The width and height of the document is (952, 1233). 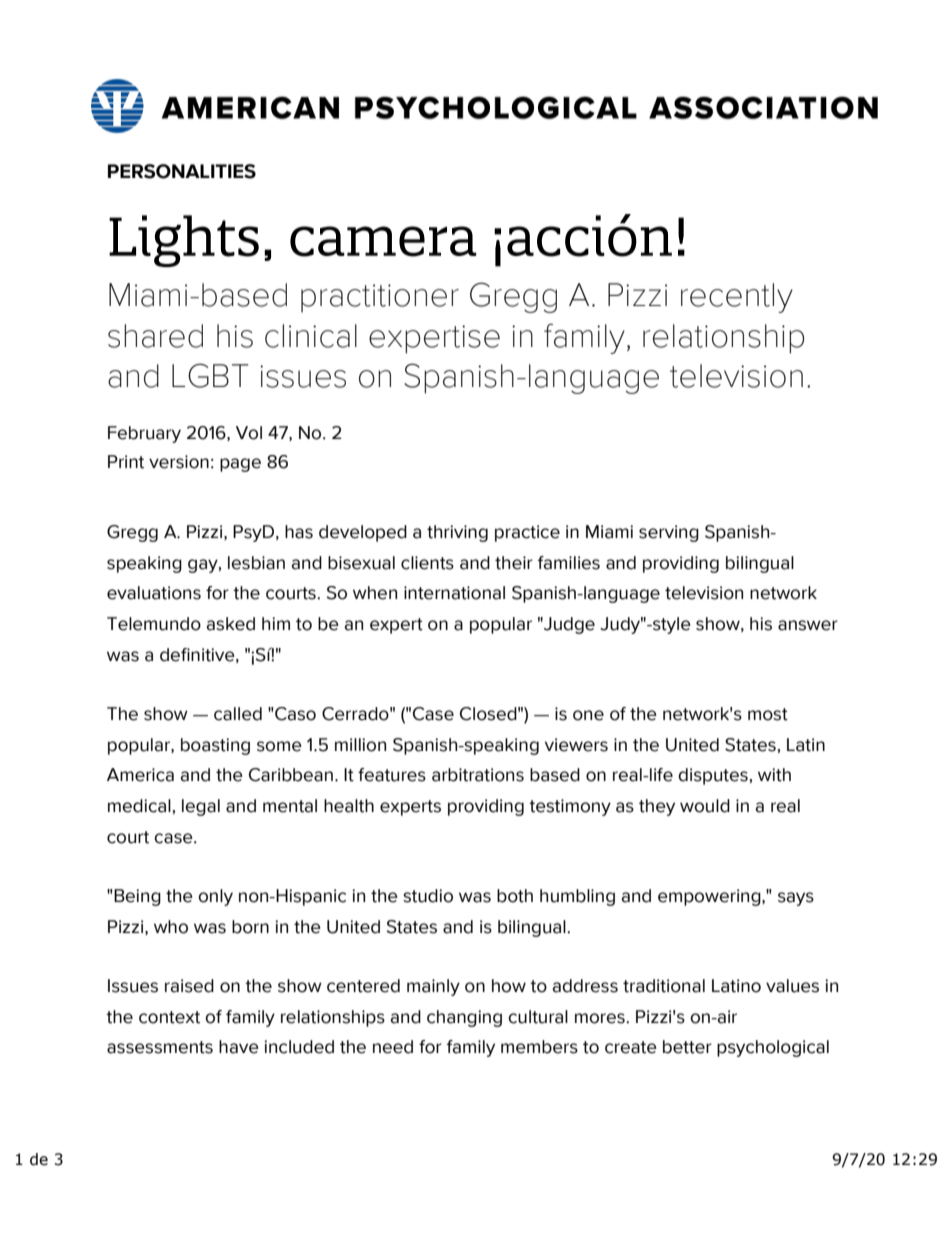 I want to click on legal, so click(x=201, y=807).
